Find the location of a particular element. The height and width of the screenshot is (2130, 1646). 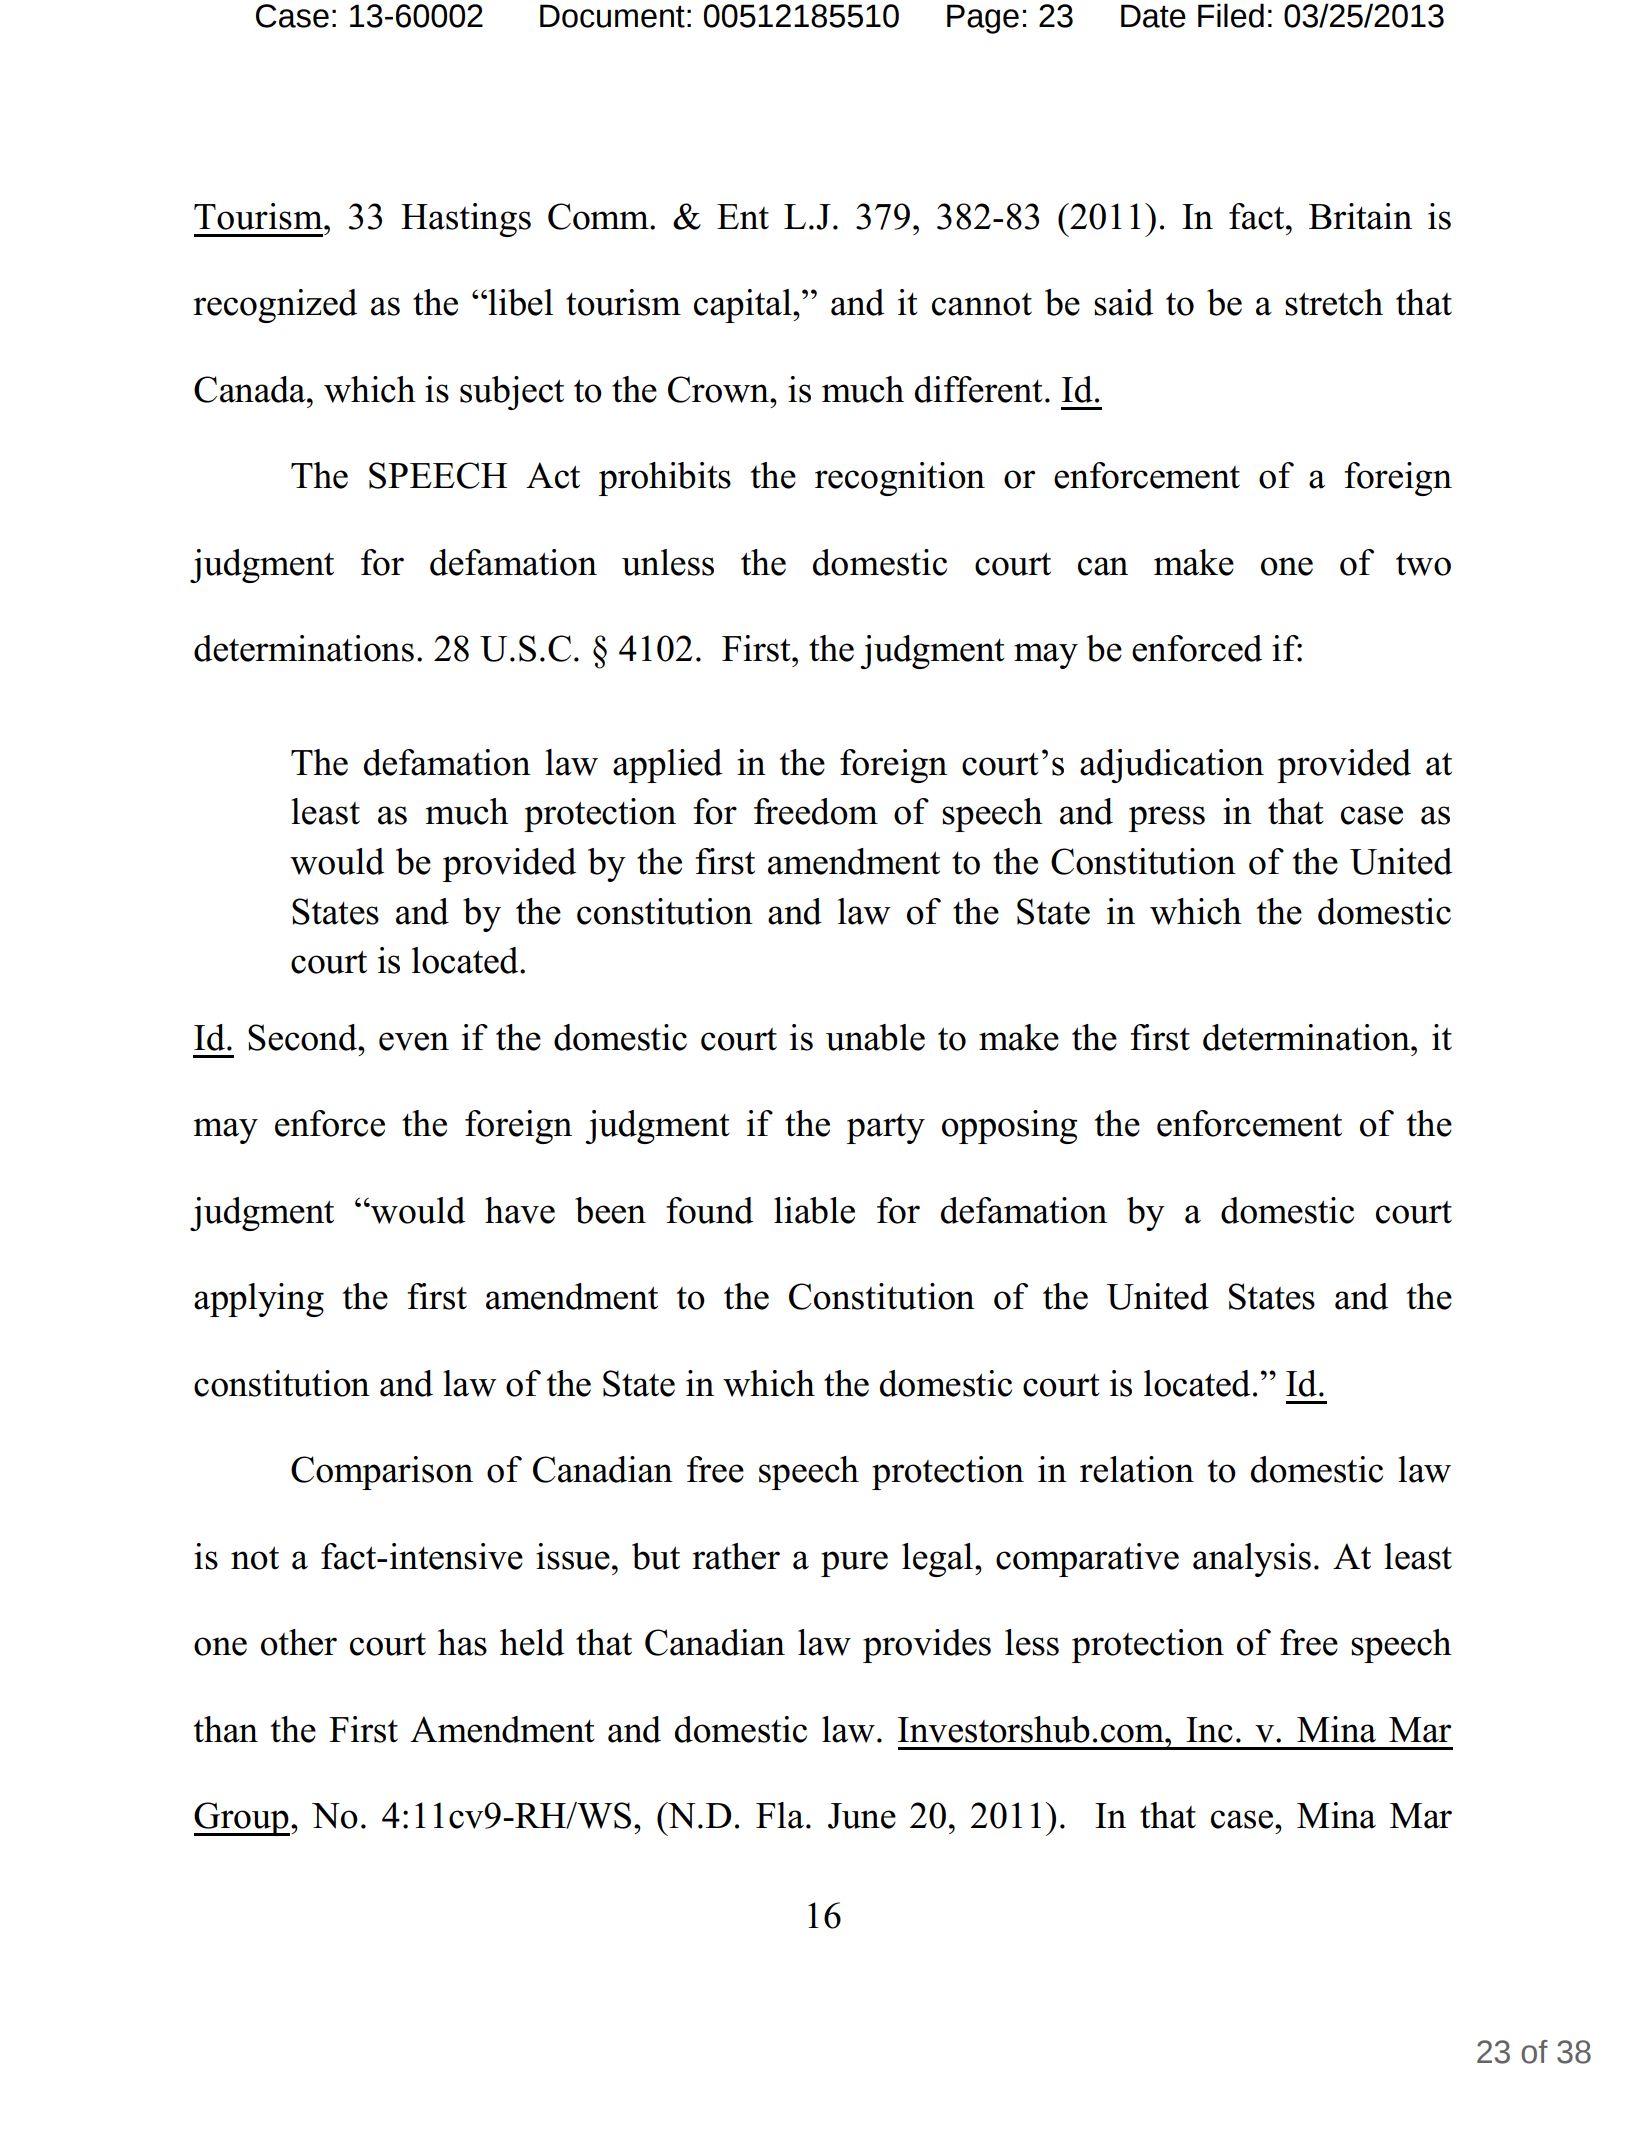

Page is located at coordinates (983, 19).
